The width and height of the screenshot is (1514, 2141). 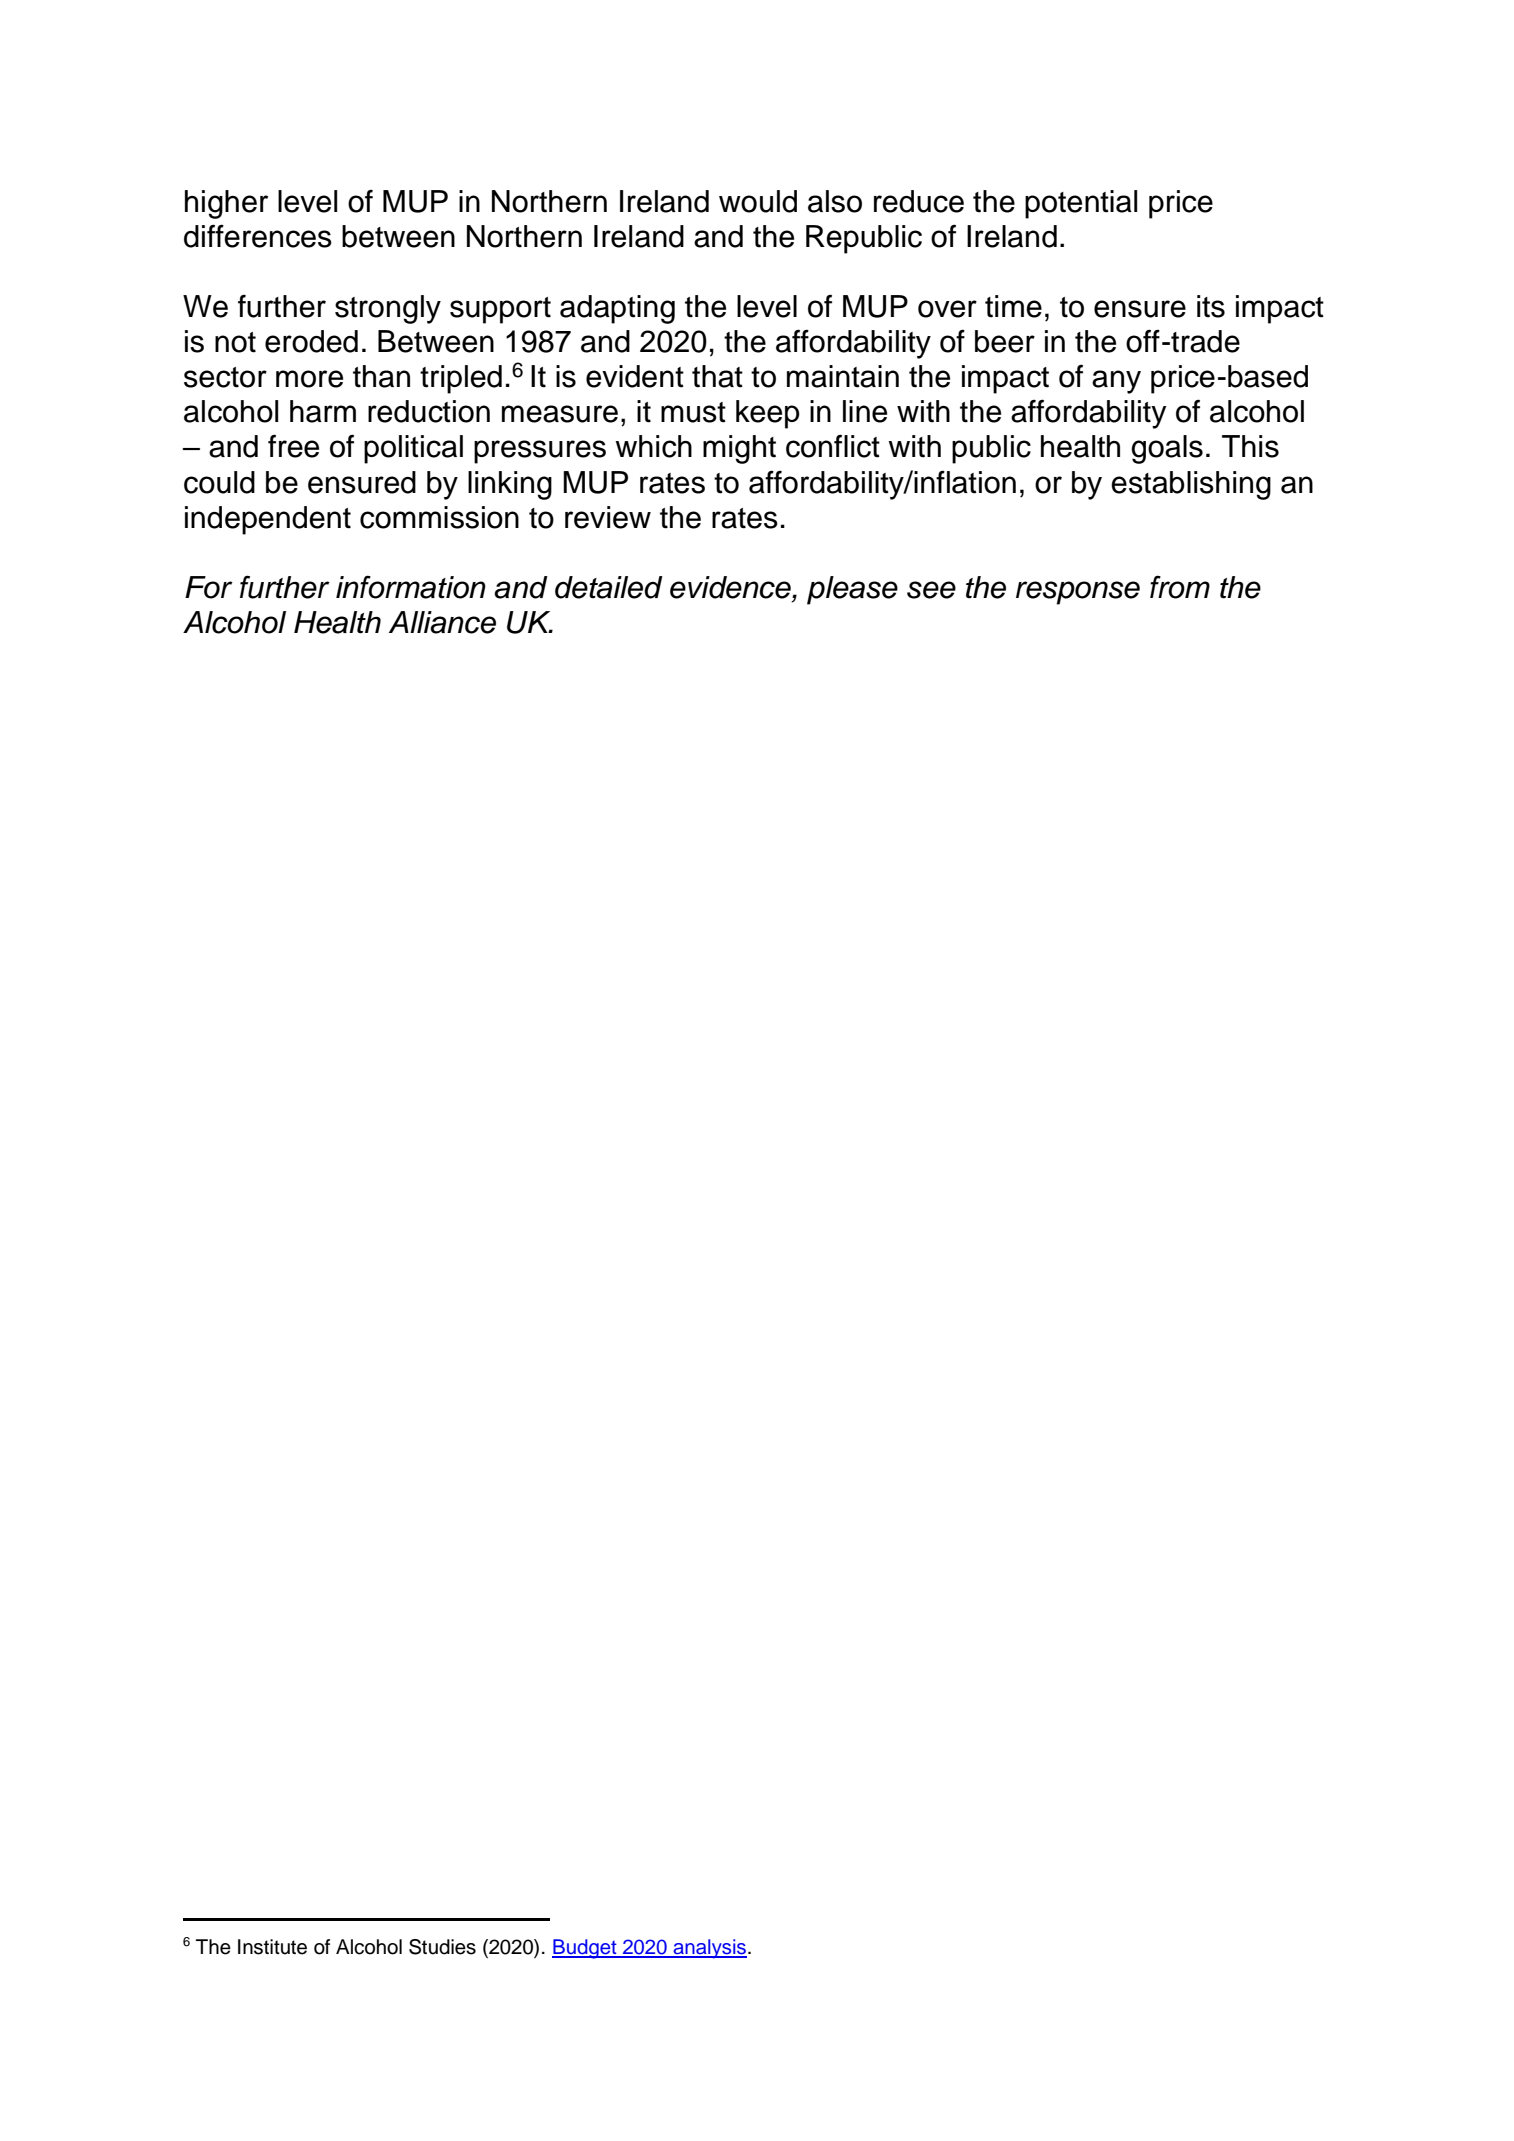 I want to click on evidence, so click(x=731, y=587).
